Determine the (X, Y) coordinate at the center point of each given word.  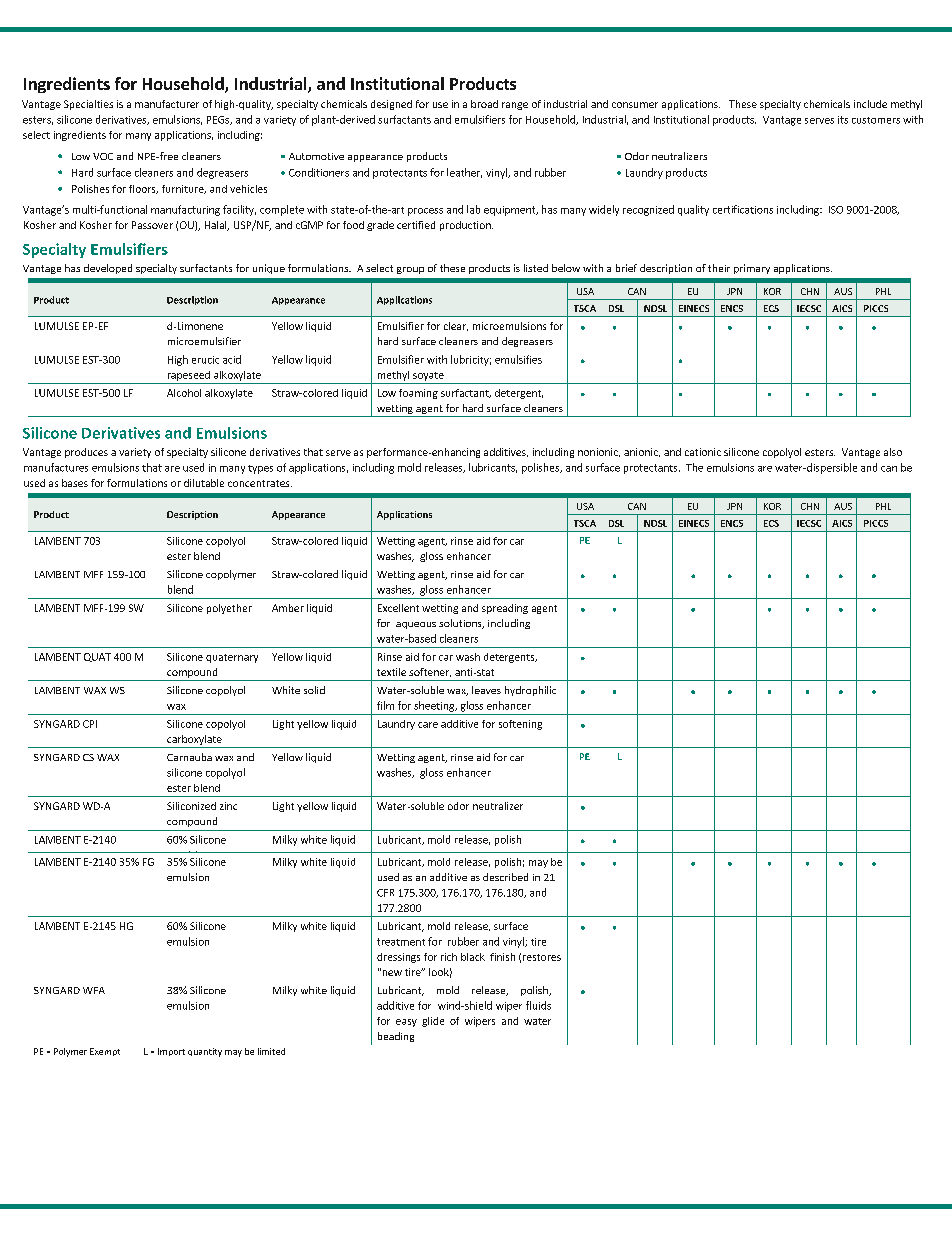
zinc (228, 806)
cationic (703, 452)
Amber (288, 608)
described (505, 877)
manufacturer (167, 104)
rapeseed (189, 376)
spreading (505, 609)
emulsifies (518, 359)
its (843, 120)
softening (520, 725)
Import (171, 1052)
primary (752, 269)
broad (484, 104)
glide (433, 1022)
